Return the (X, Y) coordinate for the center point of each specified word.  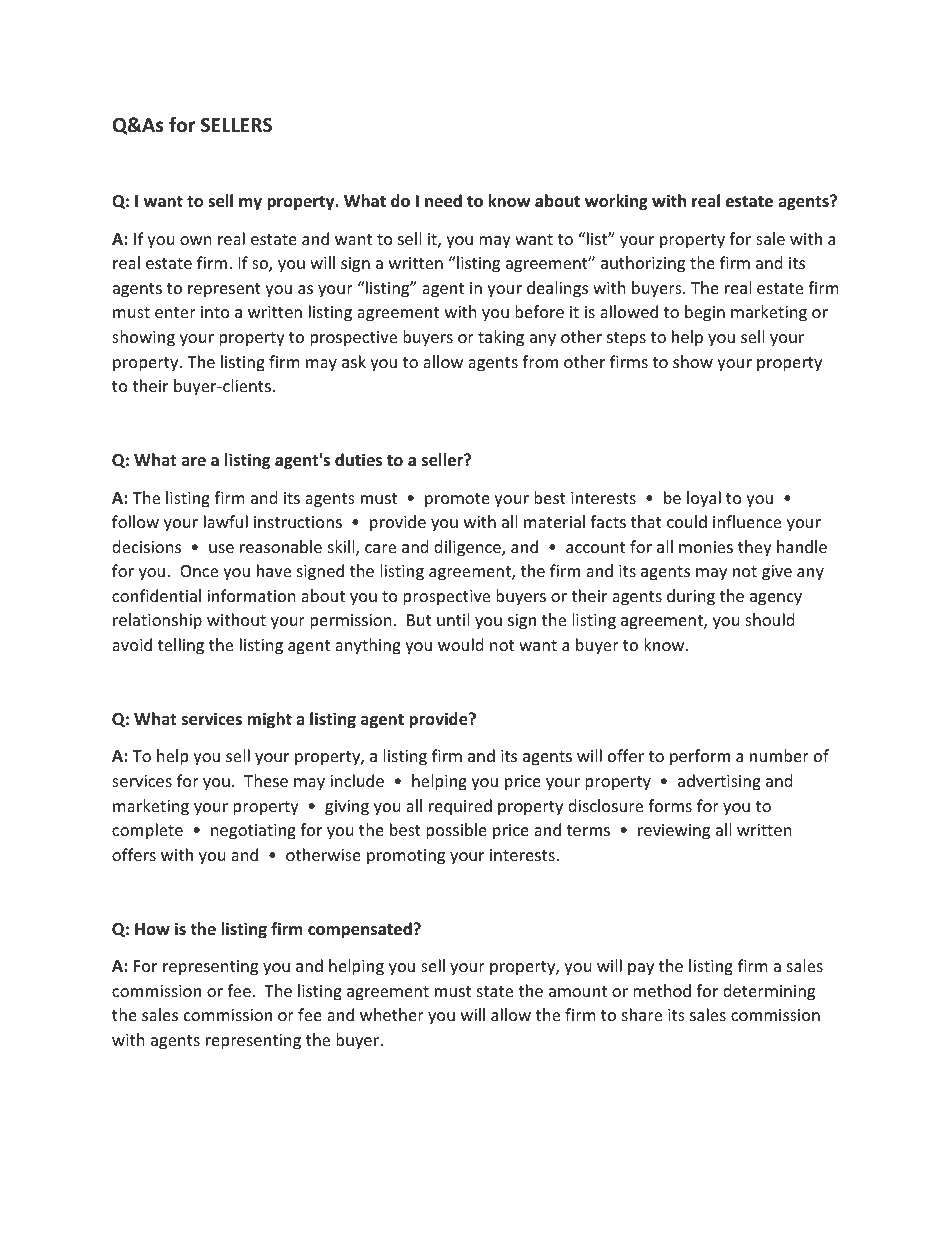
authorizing (643, 264)
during (691, 597)
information (251, 595)
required (460, 807)
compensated (360, 930)
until (453, 619)
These (266, 780)
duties (358, 460)
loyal (704, 499)
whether (392, 1014)
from (540, 361)
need (443, 201)
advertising (719, 782)
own (196, 240)
